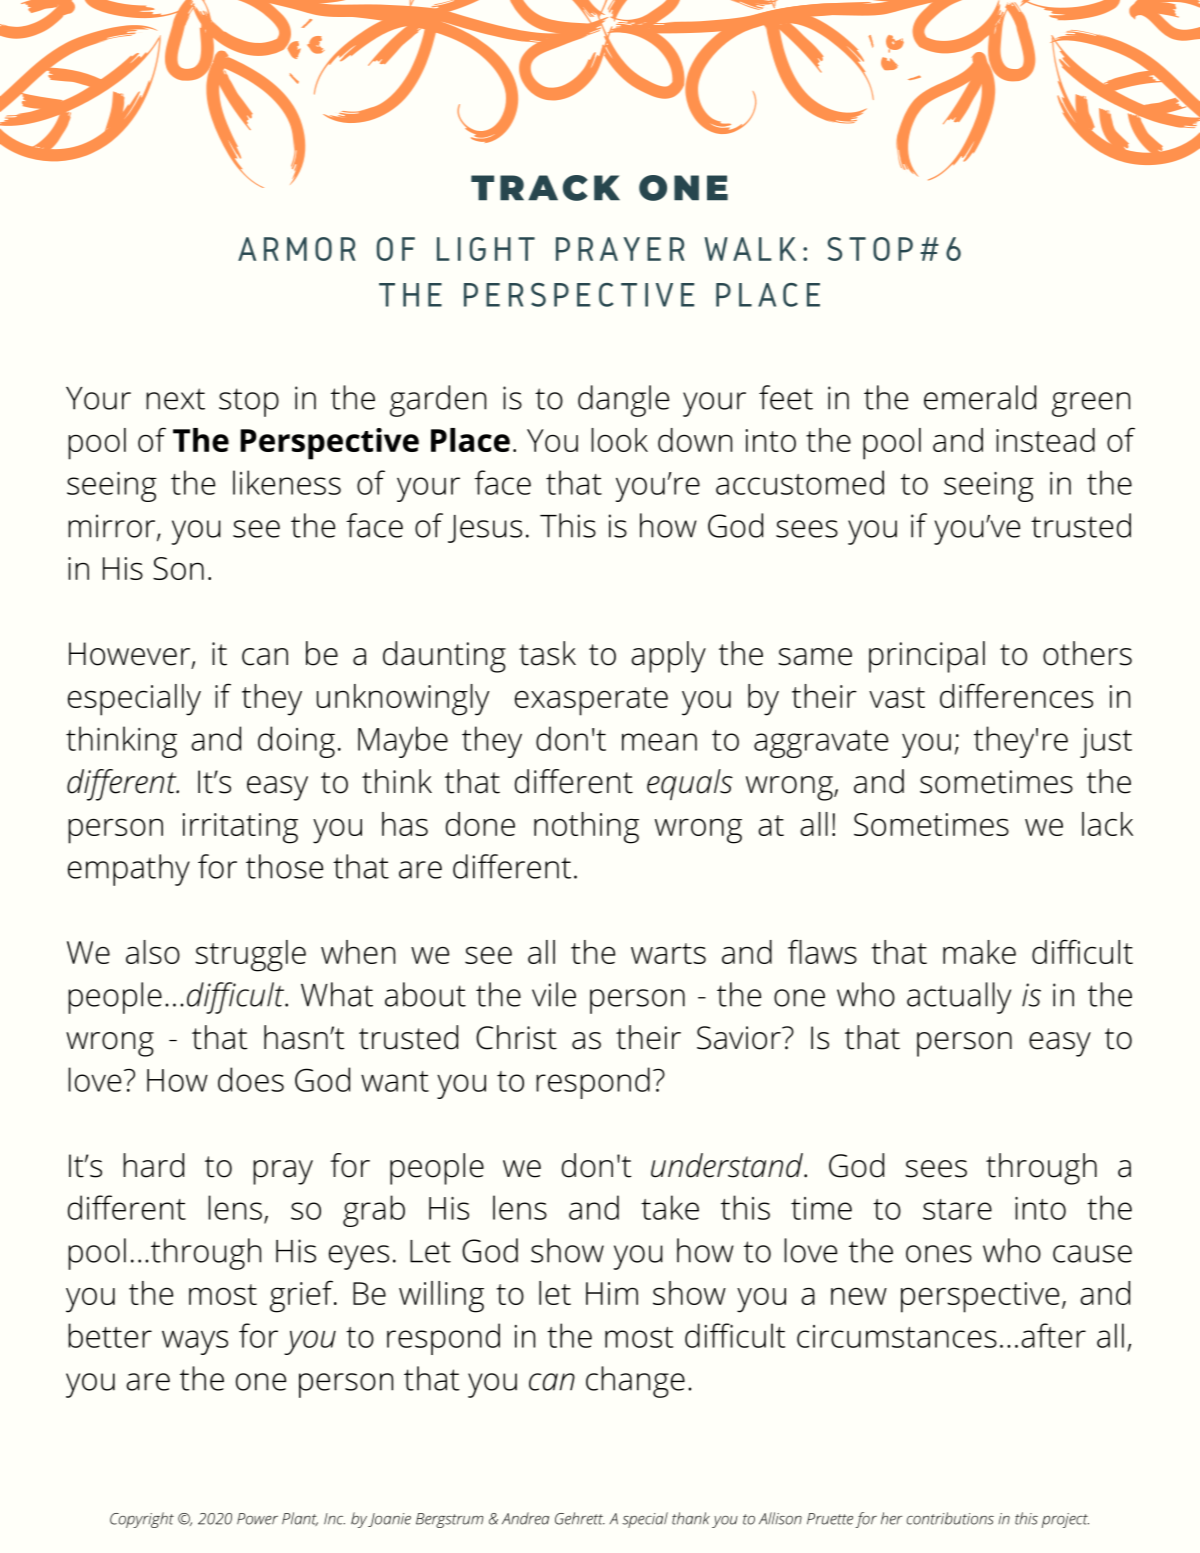  Describe the element at coordinates (1107, 824) in the screenshot. I see `lack` at that location.
